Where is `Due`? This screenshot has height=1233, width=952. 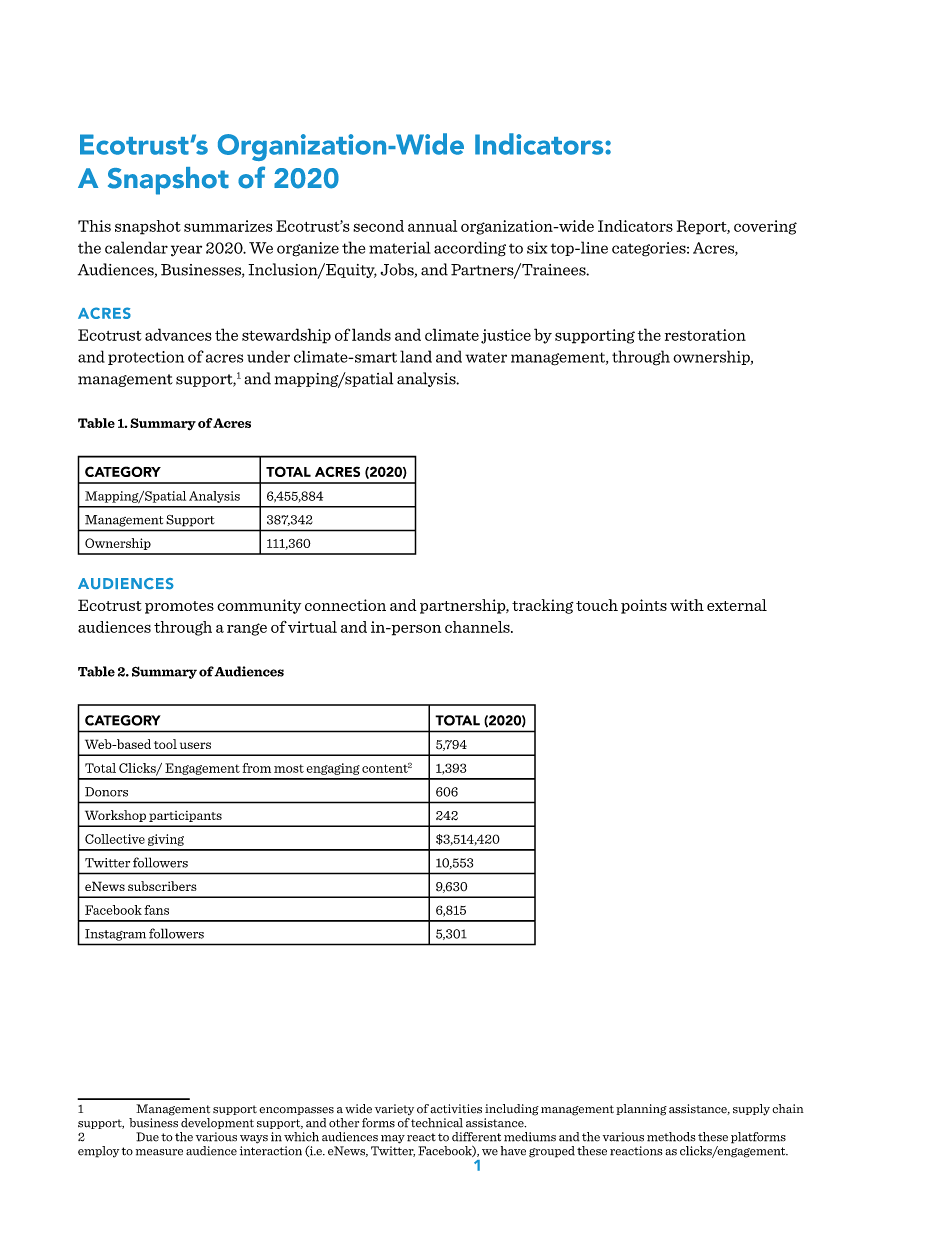
Due is located at coordinates (147, 1137).
